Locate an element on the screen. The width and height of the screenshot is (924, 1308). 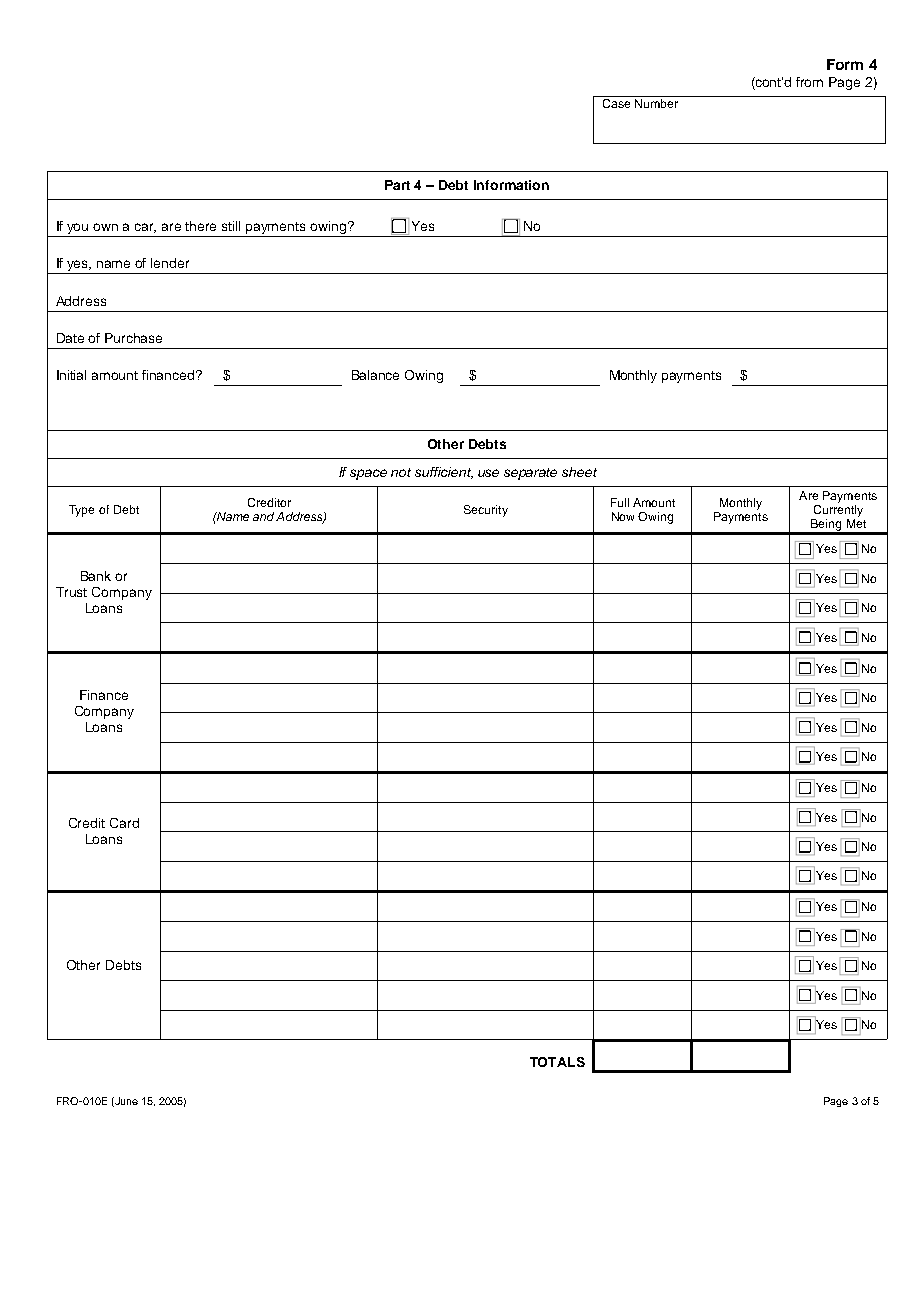
Security is located at coordinates (486, 511).
